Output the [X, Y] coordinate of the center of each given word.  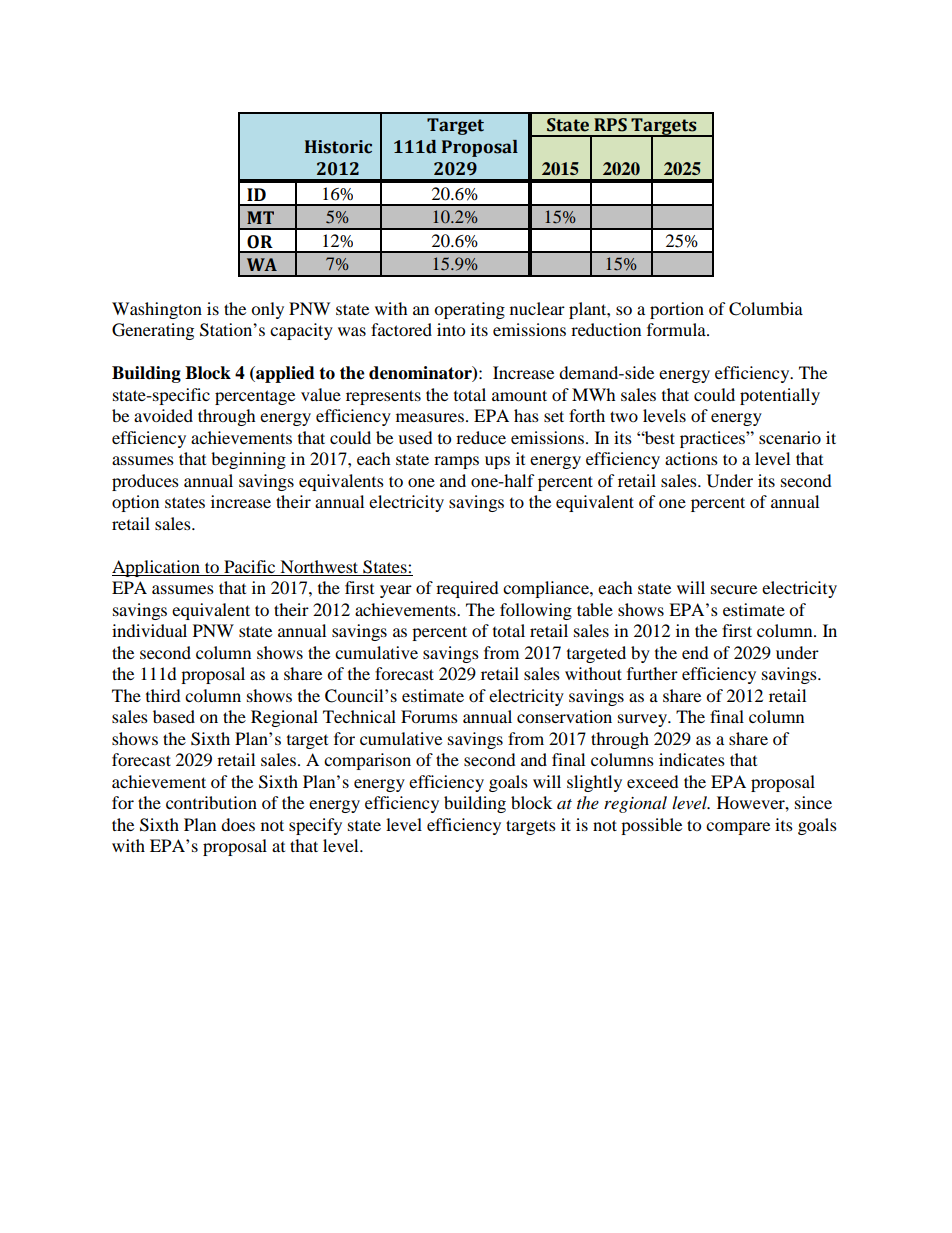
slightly [594, 783]
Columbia [766, 309]
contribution [211, 802]
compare [738, 828]
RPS [610, 125]
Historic [338, 147]
